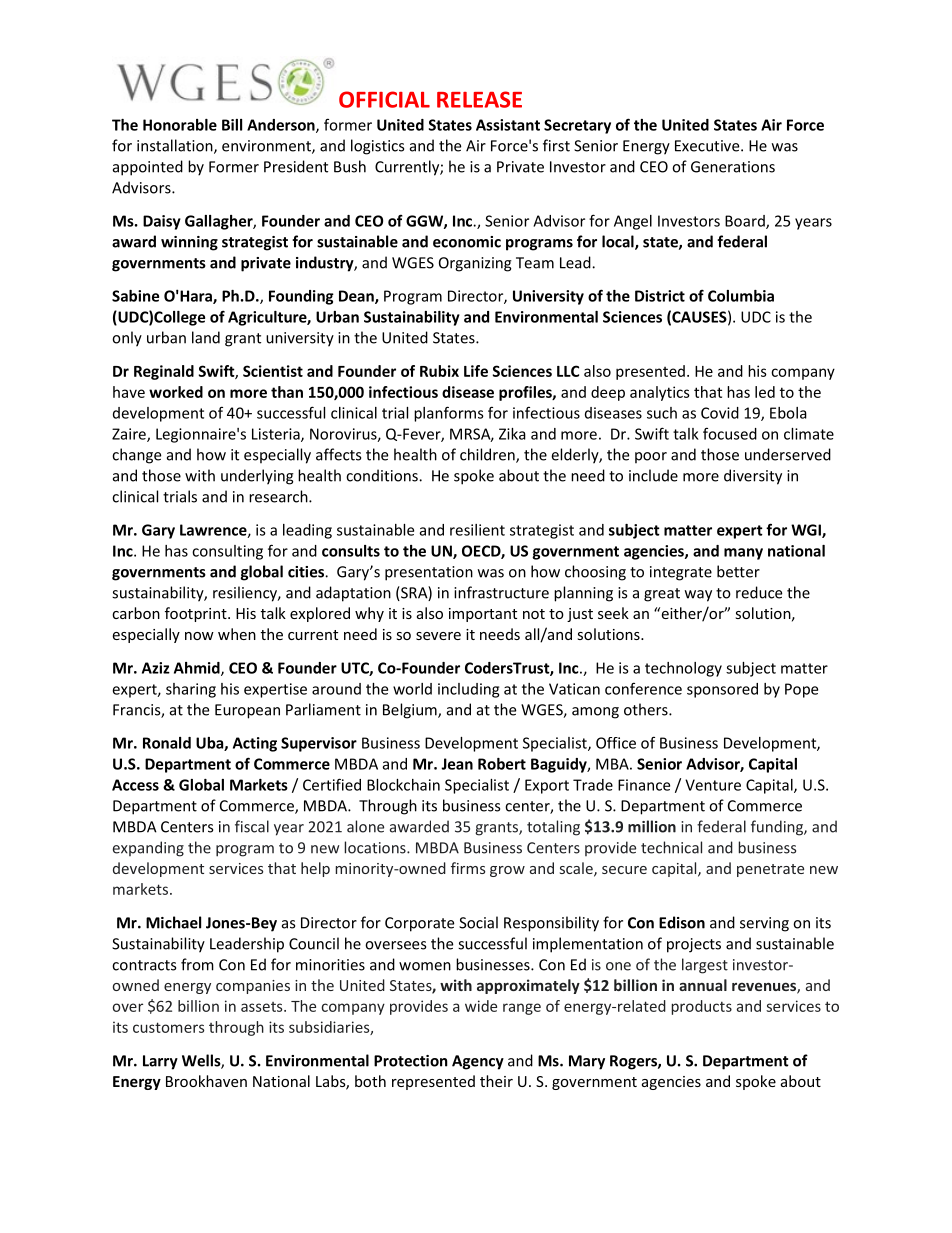 The image size is (952, 1233). I want to click on Honorable, so click(180, 125).
